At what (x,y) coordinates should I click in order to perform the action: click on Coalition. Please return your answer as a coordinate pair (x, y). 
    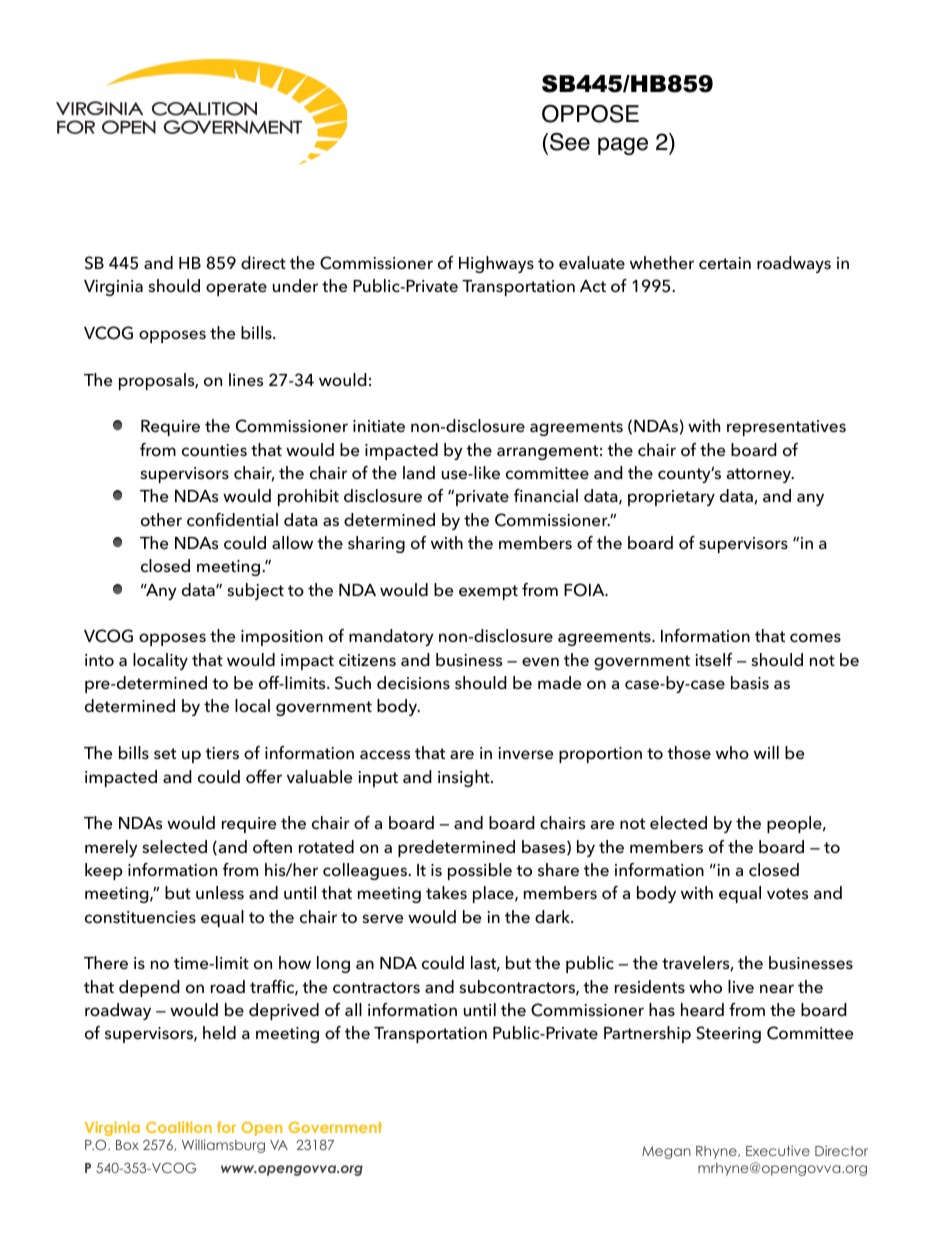
    Looking at the image, I should click on (179, 1127).
